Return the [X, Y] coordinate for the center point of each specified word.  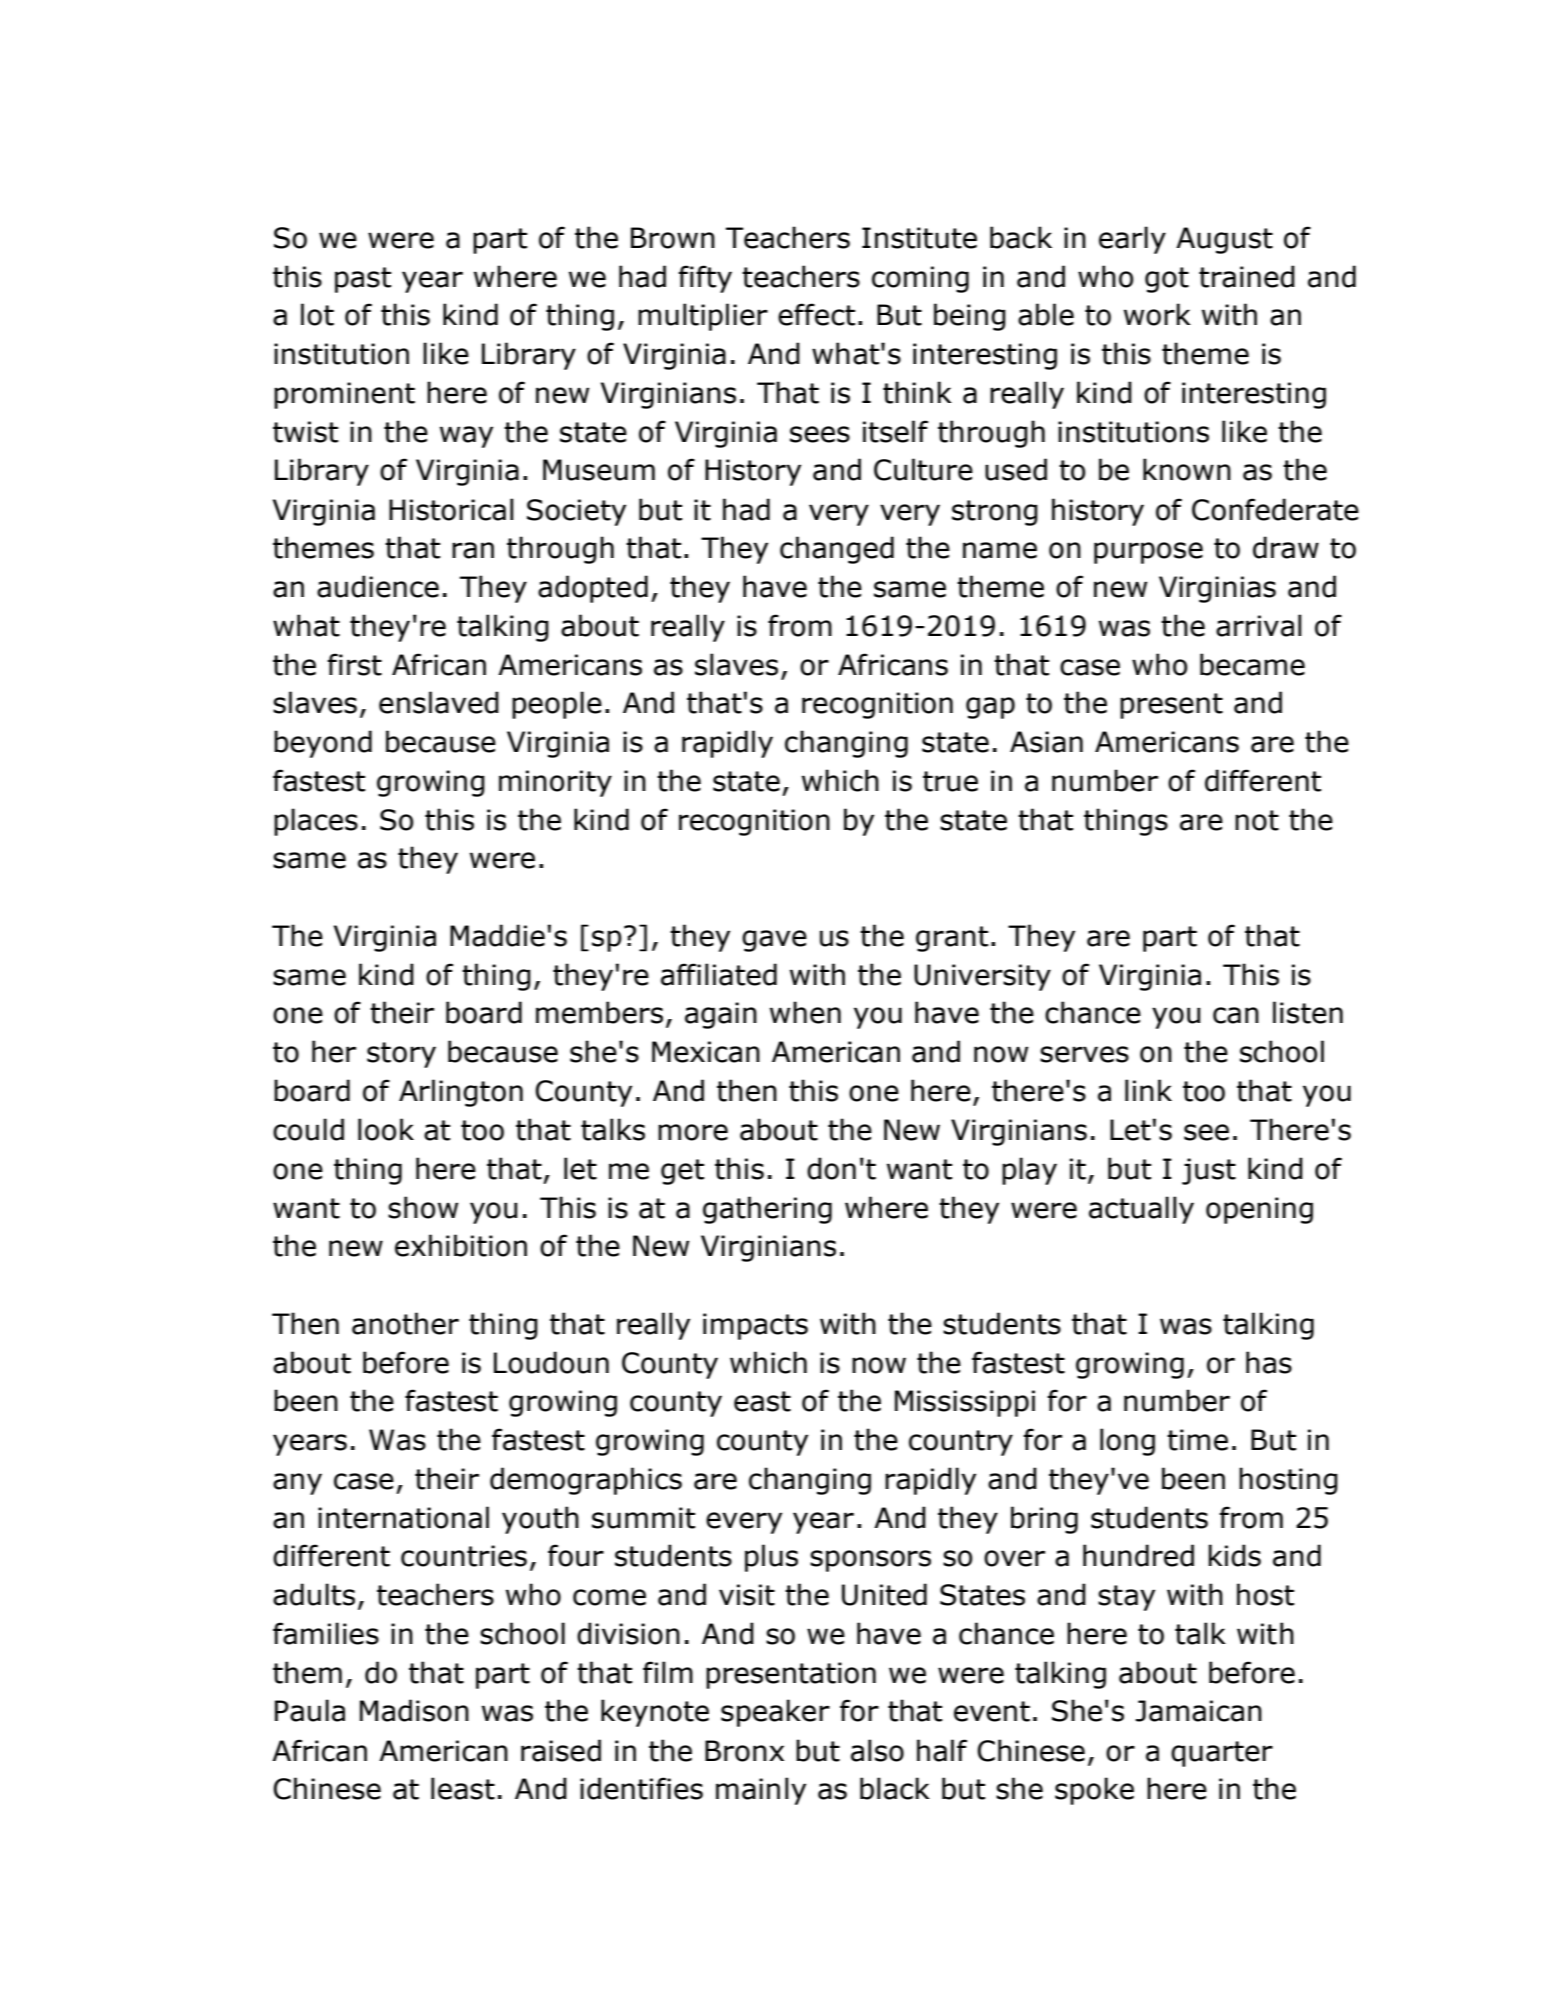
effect [816, 314]
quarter [1222, 1754]
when [805, 1012]
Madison [414, 1710]
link [1148, 1090]
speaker [775, 1713]
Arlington [461, 1093]
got [1167, 280]
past [363, 280]
